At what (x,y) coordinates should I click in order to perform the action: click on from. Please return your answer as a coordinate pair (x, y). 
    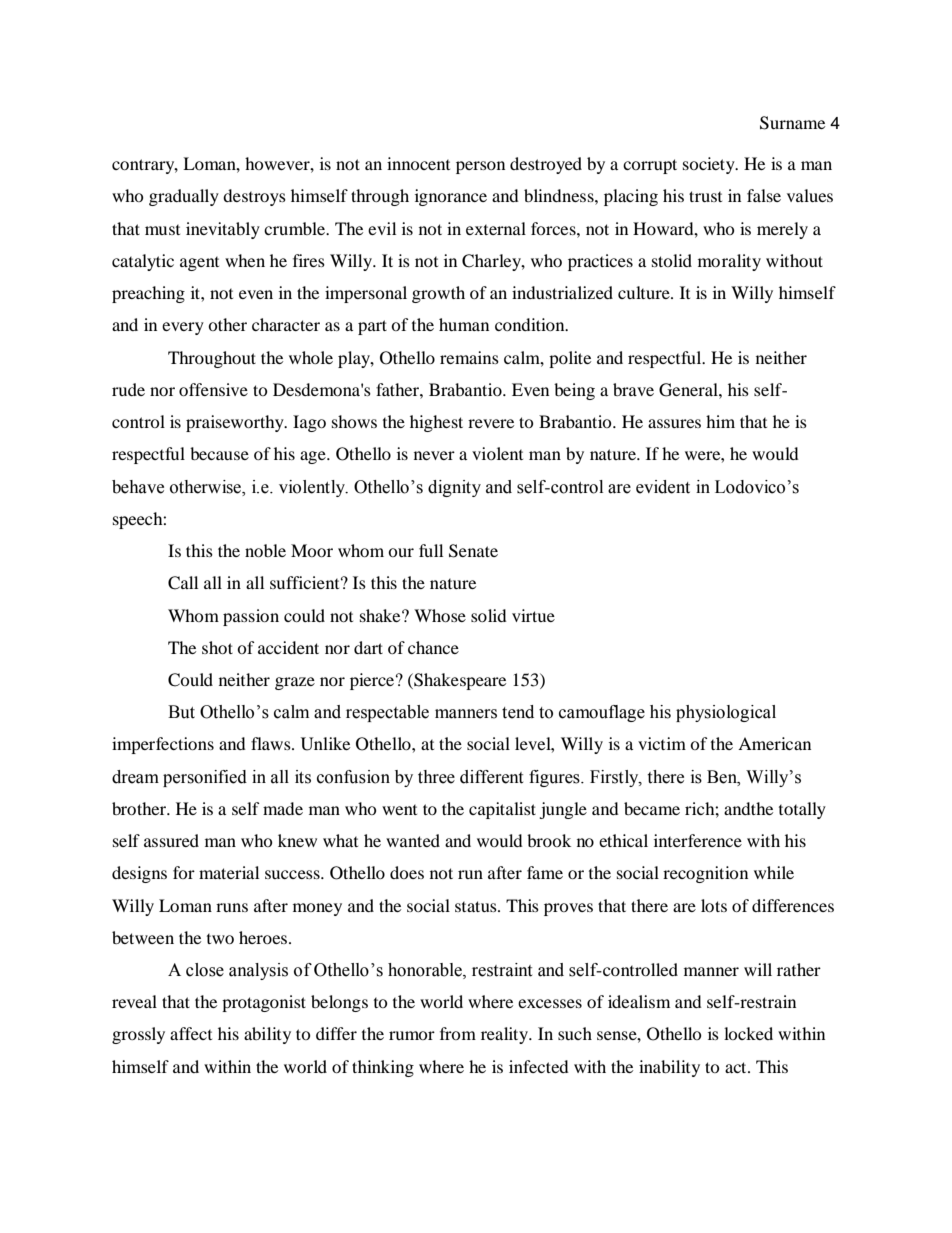
    Looking at the image, I should click on (458, 1033).
